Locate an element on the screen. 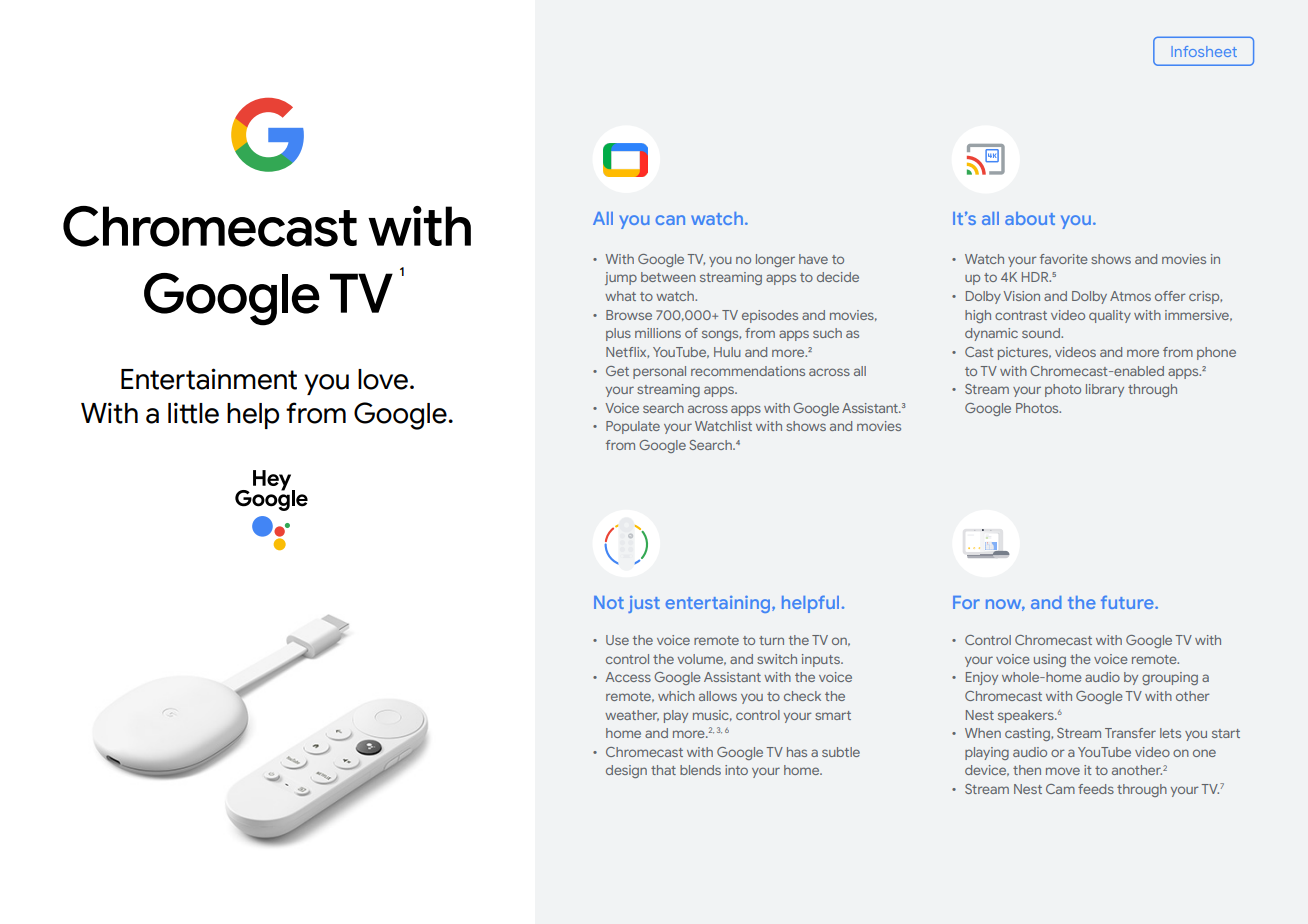 The height and width of the screenshot is (924, 1308). just is located at coordinates (644, 604).
